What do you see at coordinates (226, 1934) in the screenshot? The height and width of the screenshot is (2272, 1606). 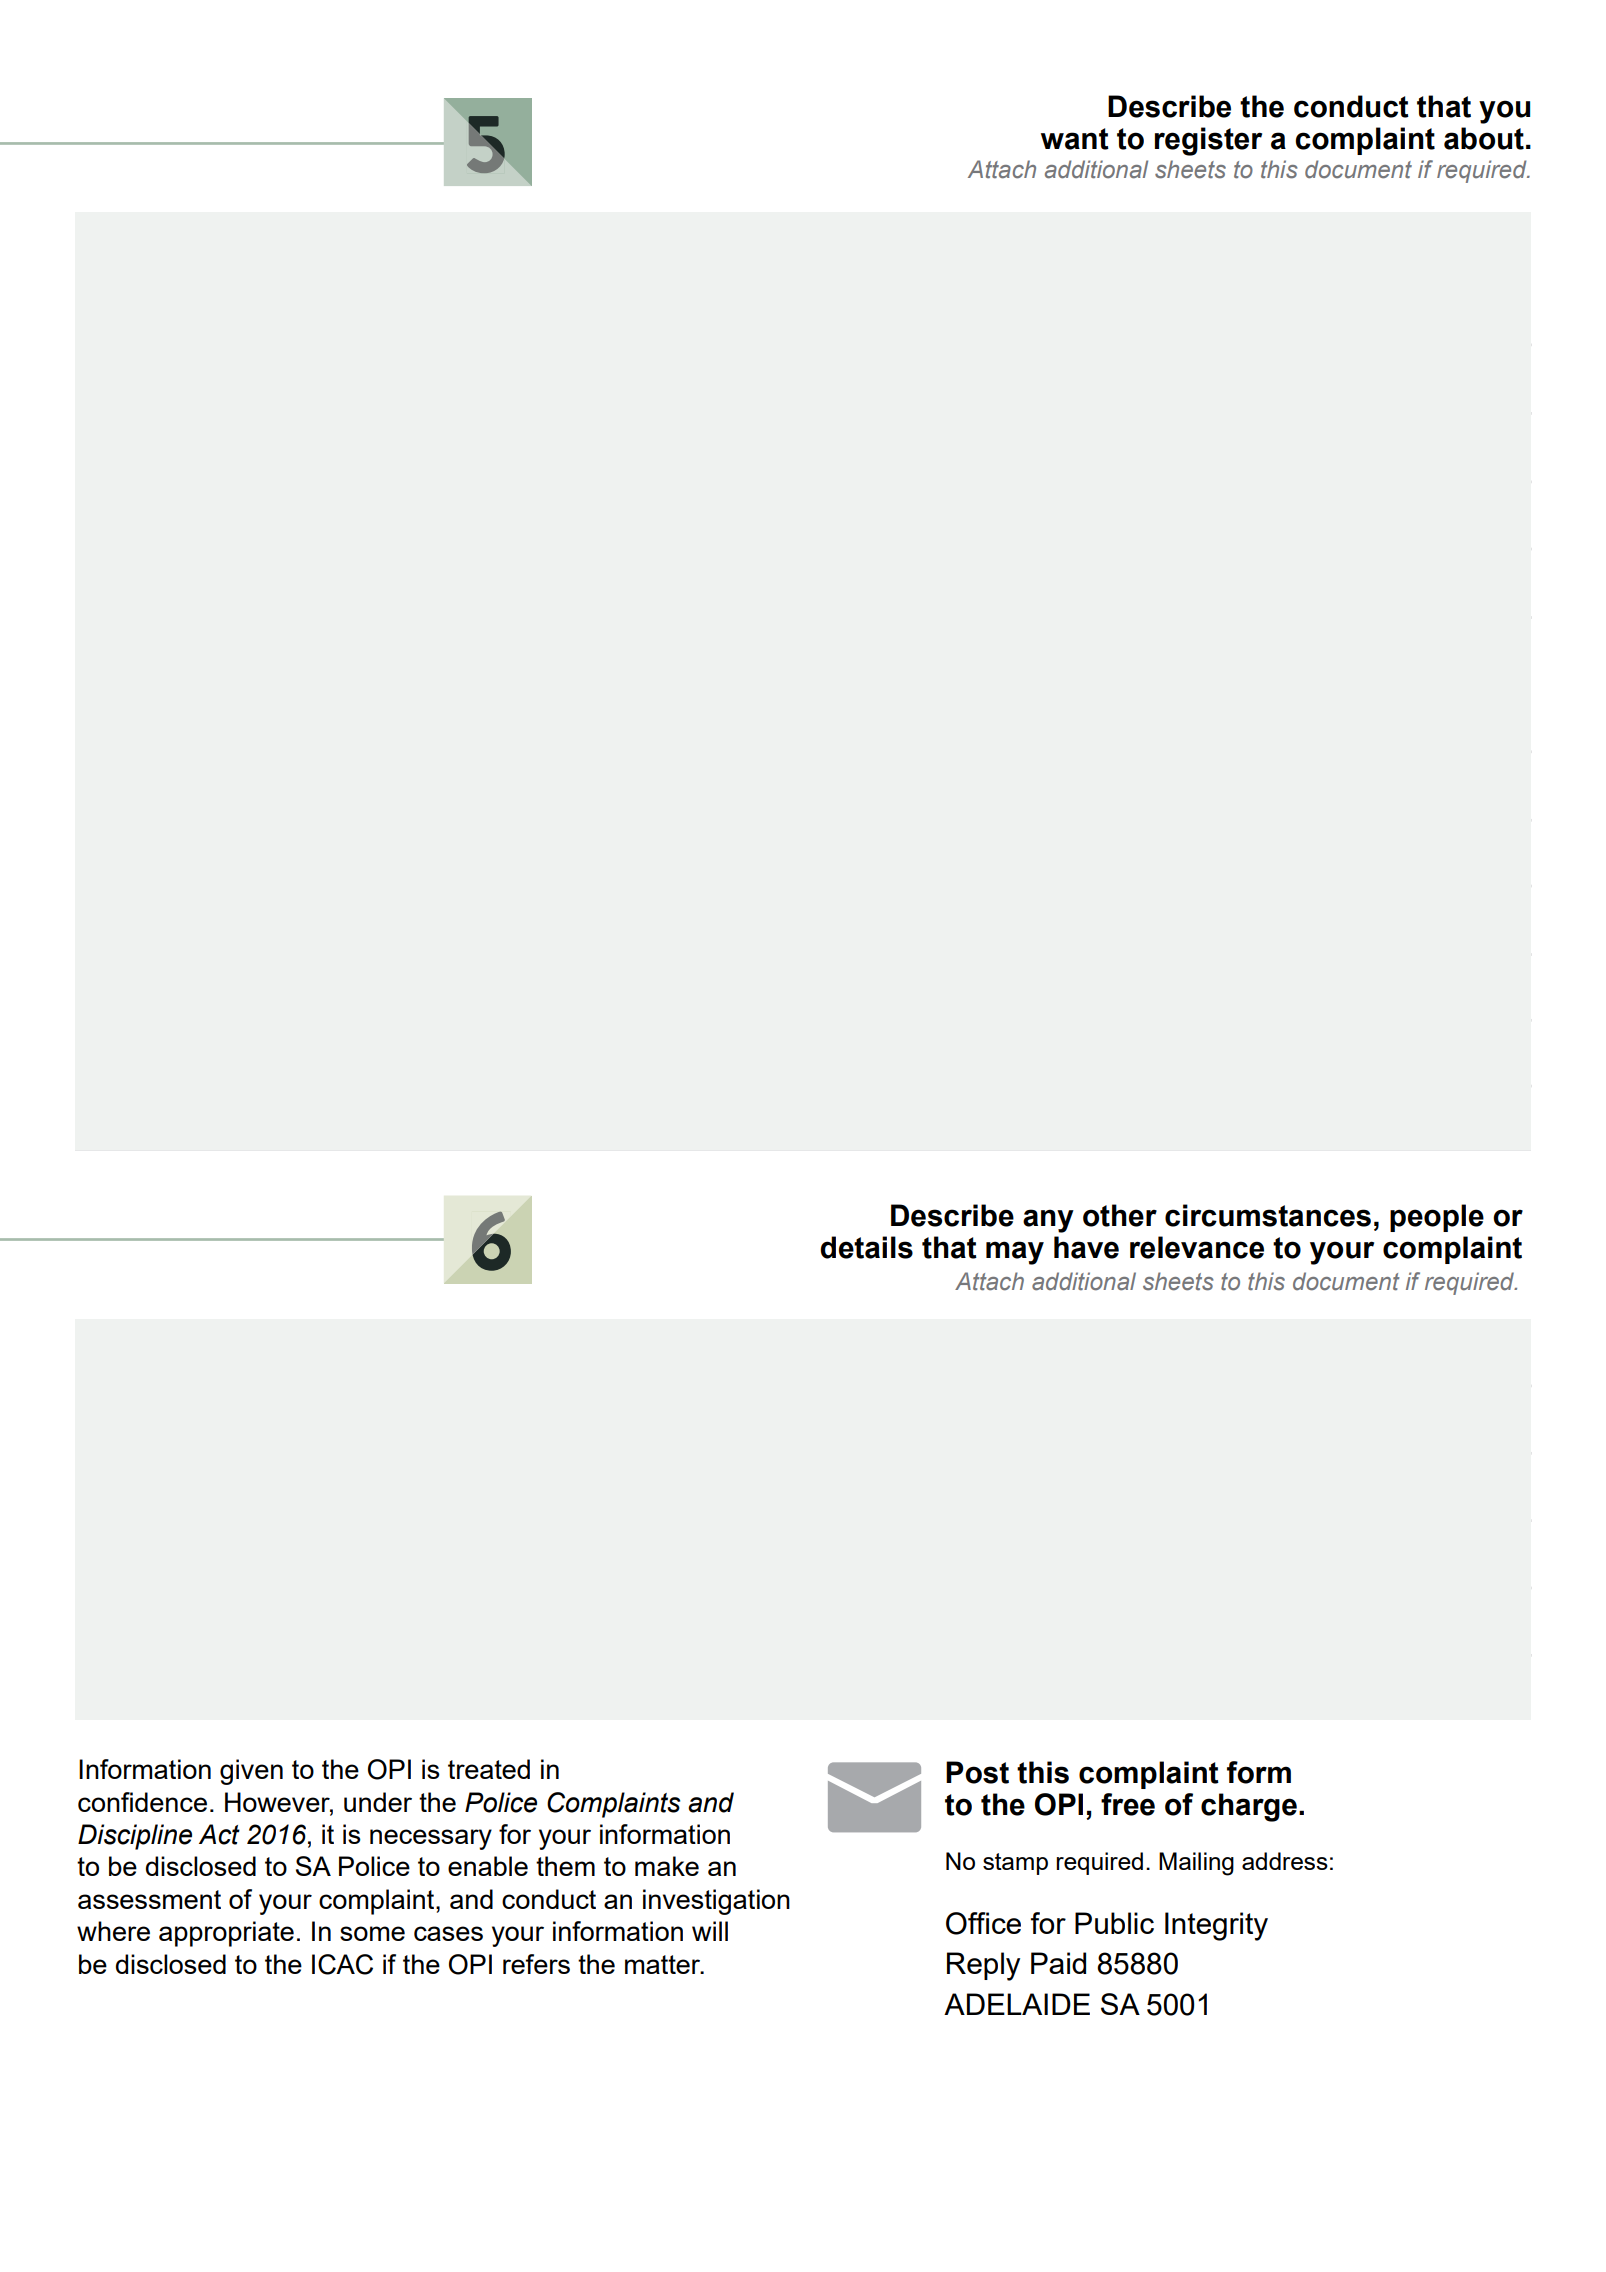 I see `appropriate` at bounding box center [226, 1934].
